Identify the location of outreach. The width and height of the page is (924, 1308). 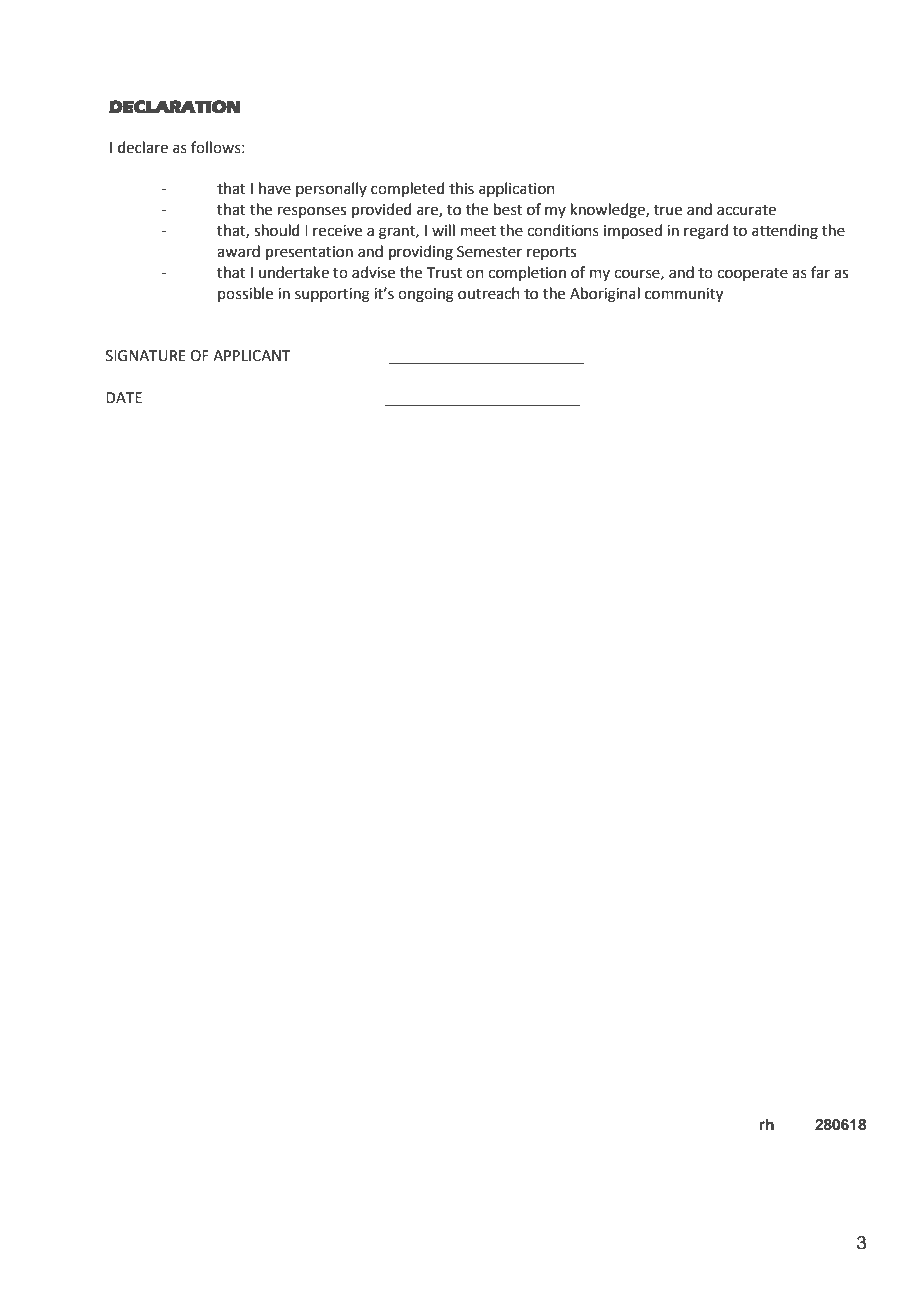
(489, 293).
